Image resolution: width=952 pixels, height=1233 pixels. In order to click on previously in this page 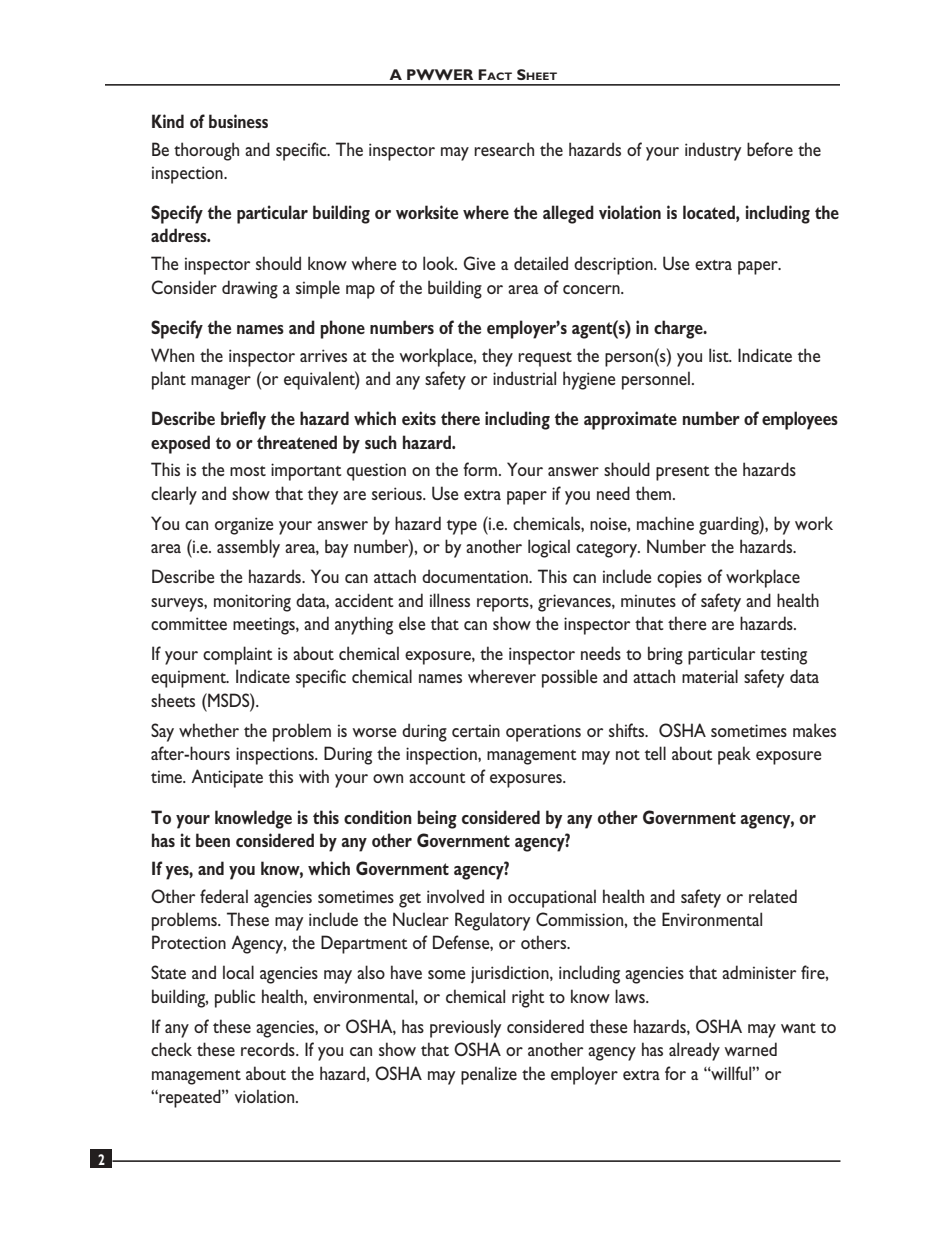, I will do `click(465, 1028)`.
